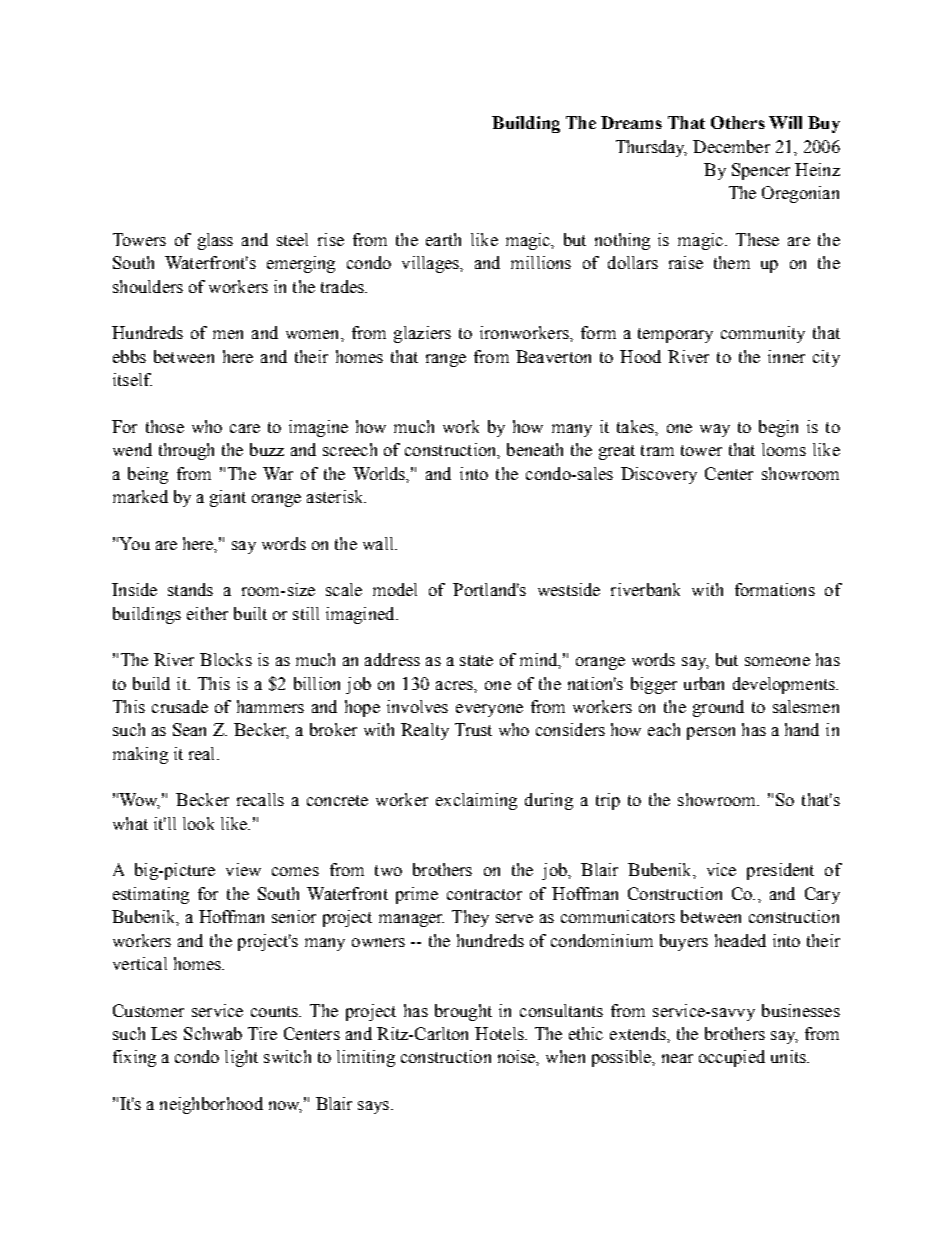 This screenshot has height=1233, width=952. Describe the element at coordinates (443, 239) in the screenshot. I see `earth` at that location.
